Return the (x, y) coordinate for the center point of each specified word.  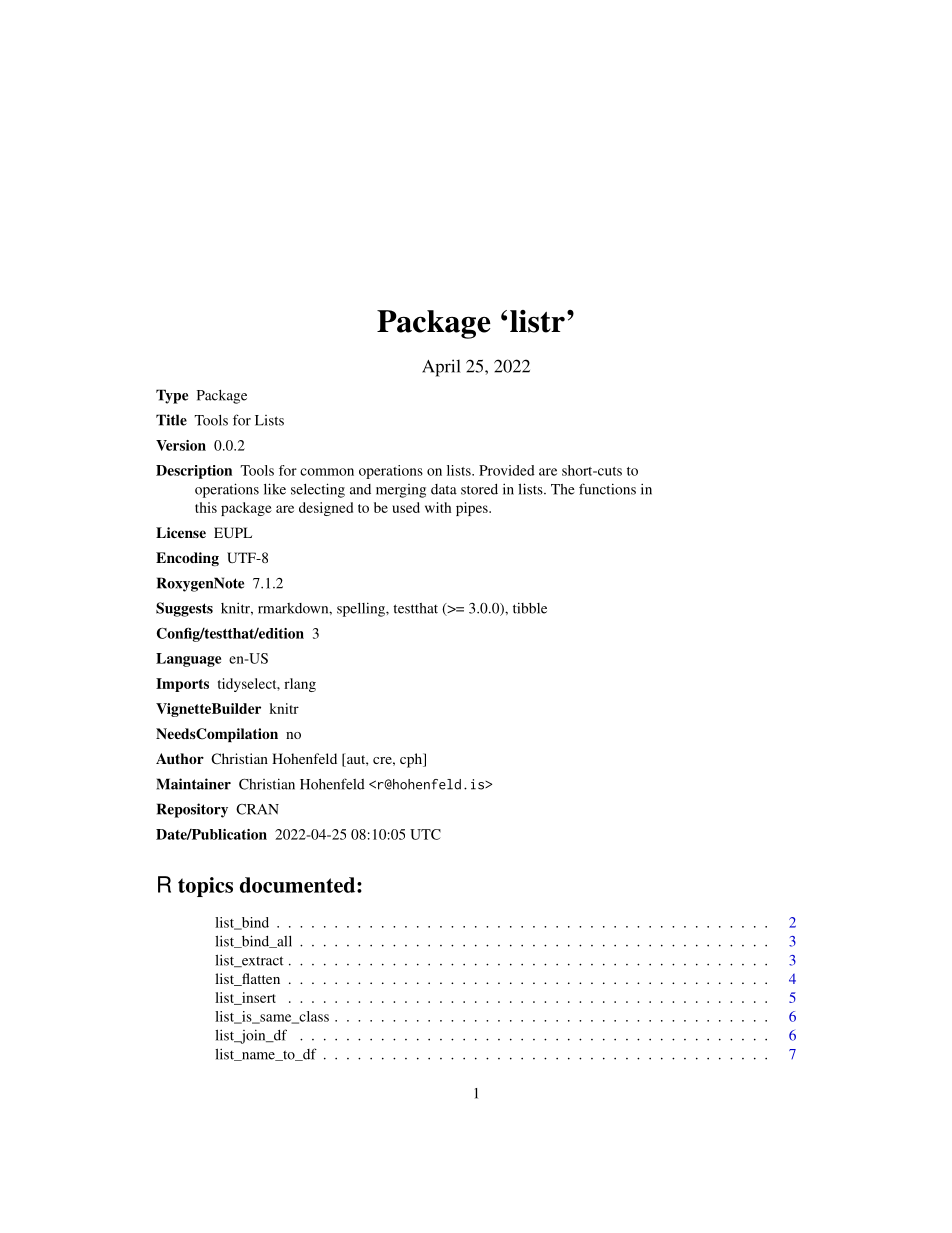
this (206, 507)
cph (412, 760)
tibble (530, 608)
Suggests (184, 609)
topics (205, 887)
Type (172, 396)
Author (180, 758)
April (441, 368)
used (406, 507)
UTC (425, 834)
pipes (473, 509)
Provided (507, 470)
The (563, 489)
